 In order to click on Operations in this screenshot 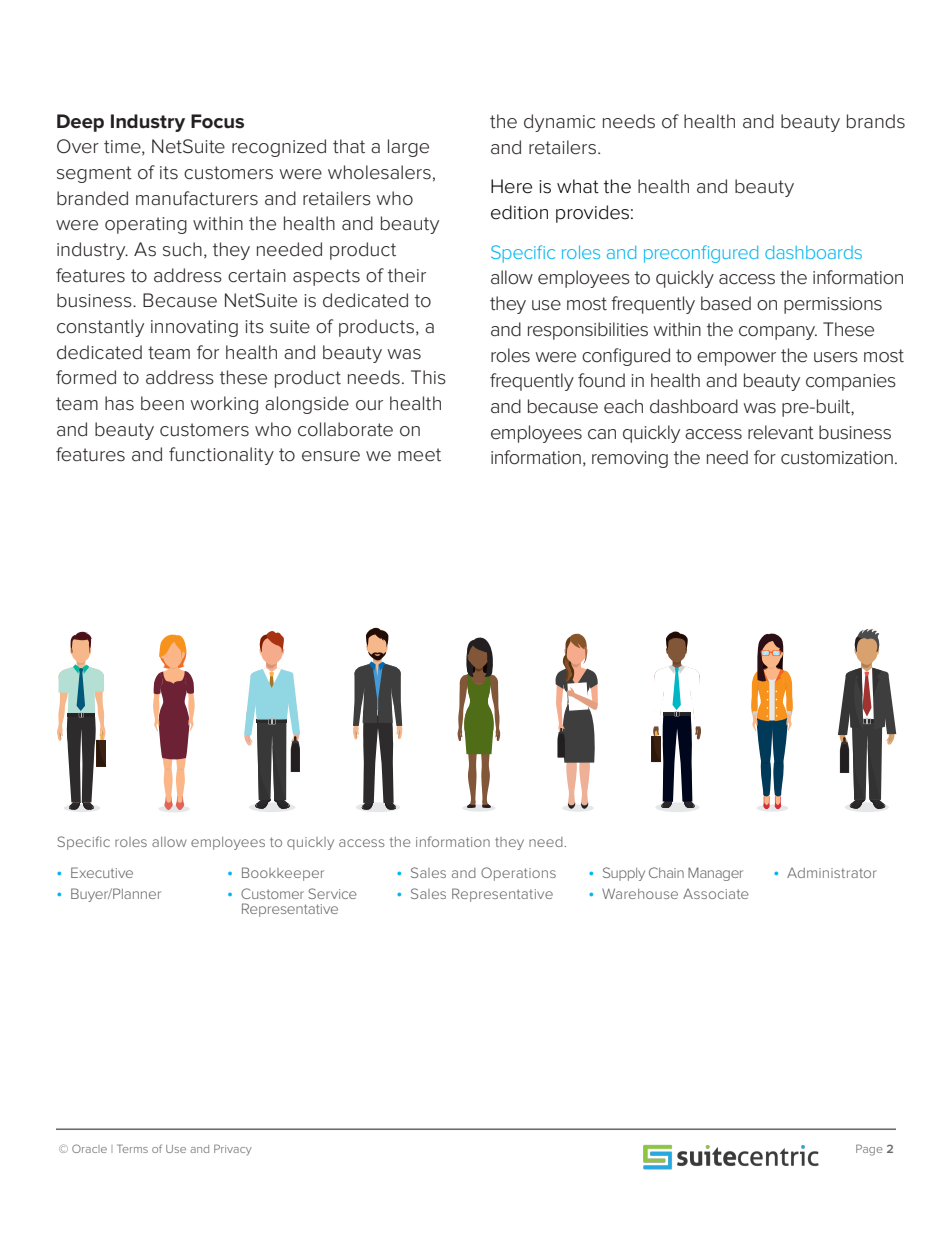, I will do `click(518, 874)`.
